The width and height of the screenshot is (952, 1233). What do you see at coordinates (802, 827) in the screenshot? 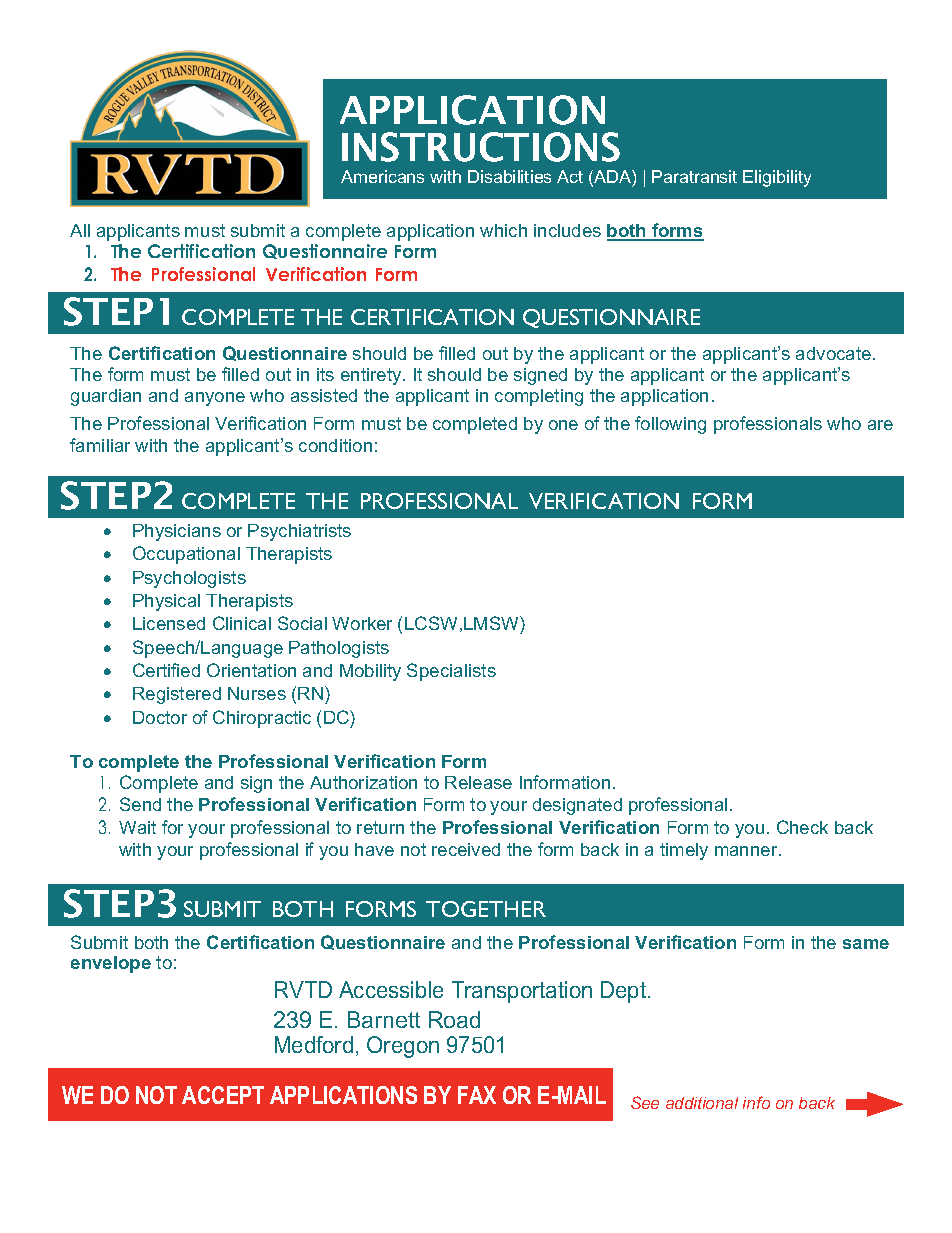
I see `Check` at bounding box center [802, 827].
